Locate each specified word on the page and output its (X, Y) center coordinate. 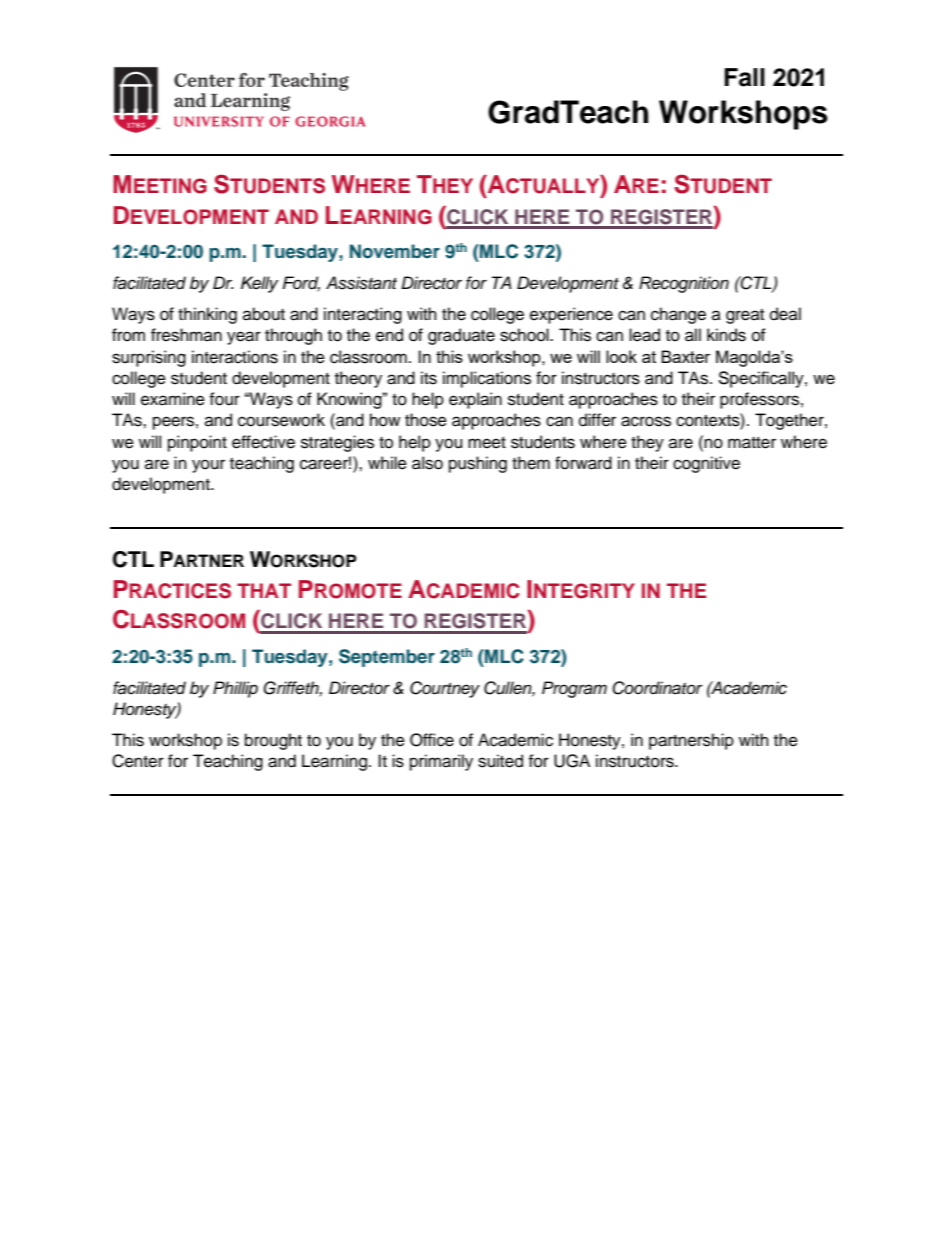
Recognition (684, 284)
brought (273, 741)
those (426, 420)
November (395, 251)
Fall (744, 77)
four (224, 399)
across (646, 421)
